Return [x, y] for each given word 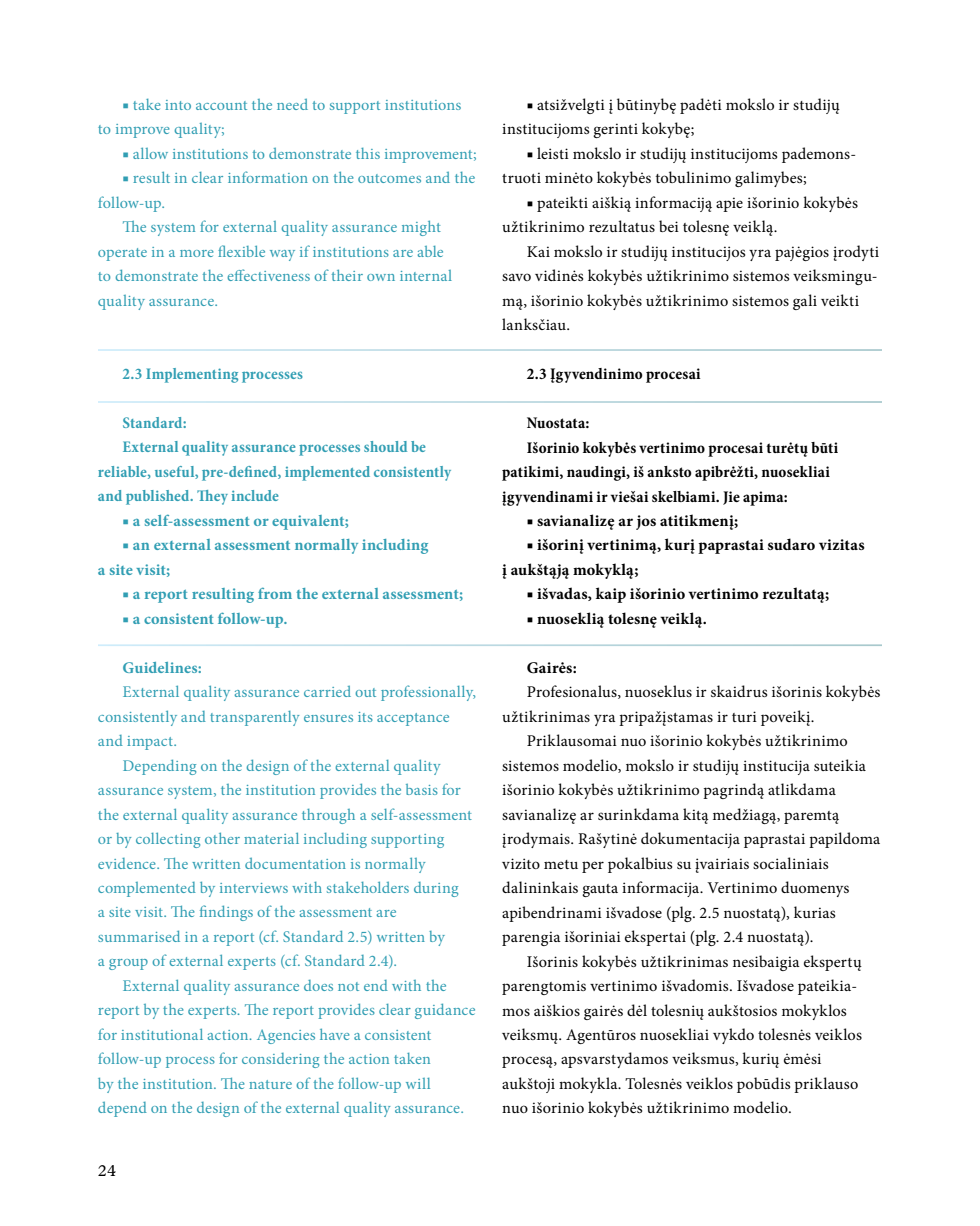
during [436, 889]
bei [669, 226]
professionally [428, 693]
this [368, 153]
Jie [731, 498]
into [178, 105]
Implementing [192, 375]
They [212, 497]
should [385, 446]
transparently [254, 718]
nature [270, 1084]
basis [422, 789]
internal [426, 275]
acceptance [413, 719]
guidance [445, 1011]
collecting [168, 840]
